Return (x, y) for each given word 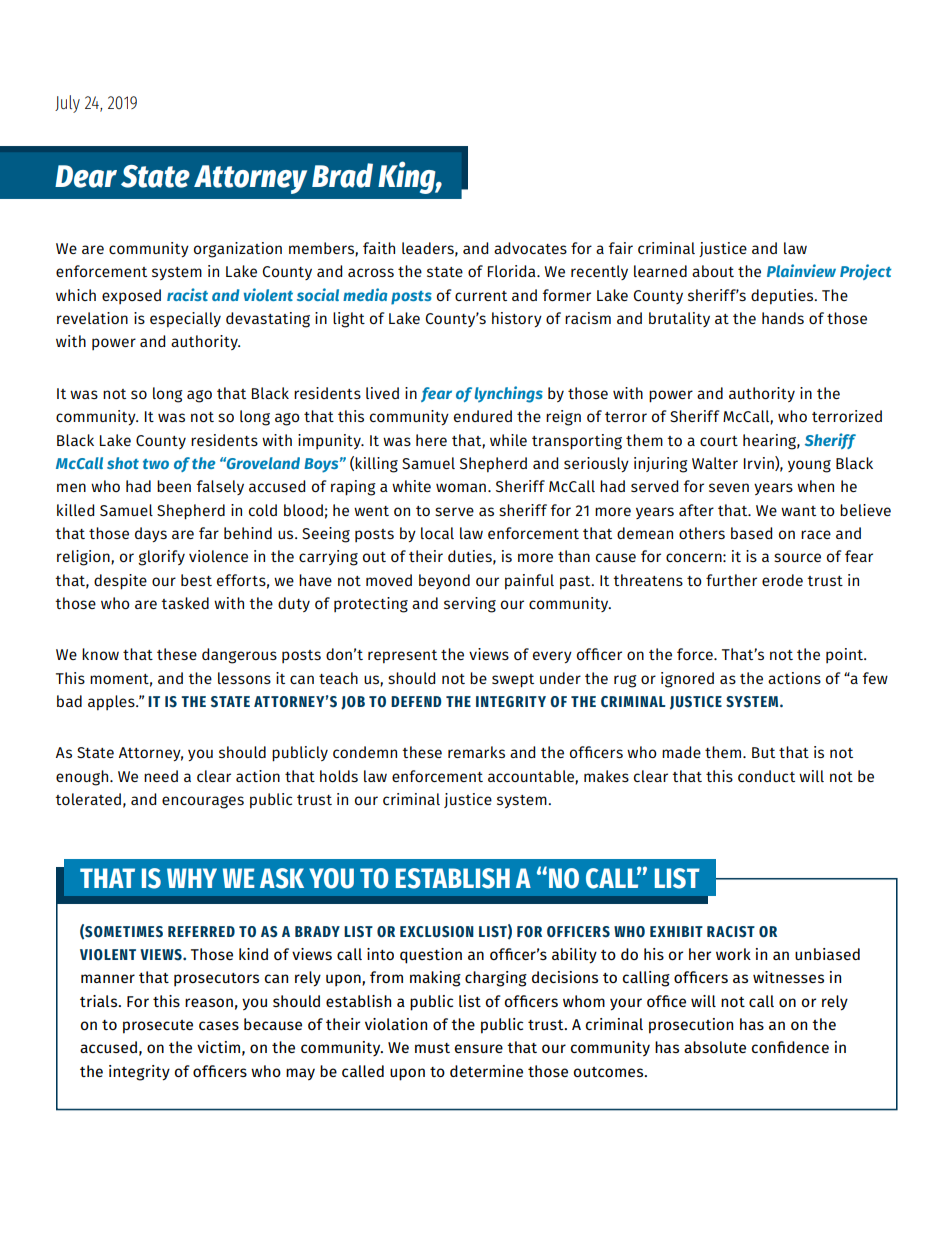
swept (513, 681)
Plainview (801, 270)
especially (185, 320)
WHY (192, 878)
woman (461, 487)
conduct (766, 776)
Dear (86, 176)
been (174, 486)
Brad (342, 175)
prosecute (158, 1027)
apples (112, 703)
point (845, 655)
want (798, 511)
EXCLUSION (437, 932)
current (481, 296)
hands (783, 318)
